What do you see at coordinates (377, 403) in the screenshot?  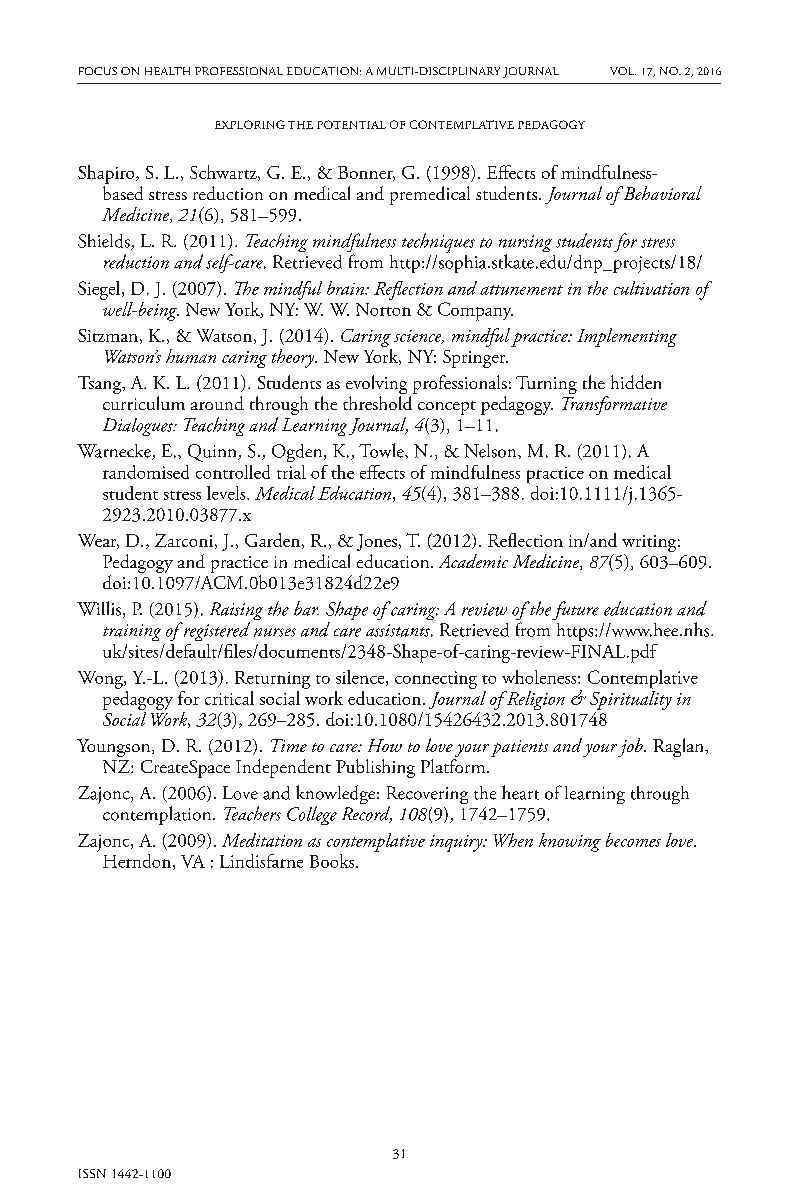 I see `threshold` at bounding box center [377, 403].
